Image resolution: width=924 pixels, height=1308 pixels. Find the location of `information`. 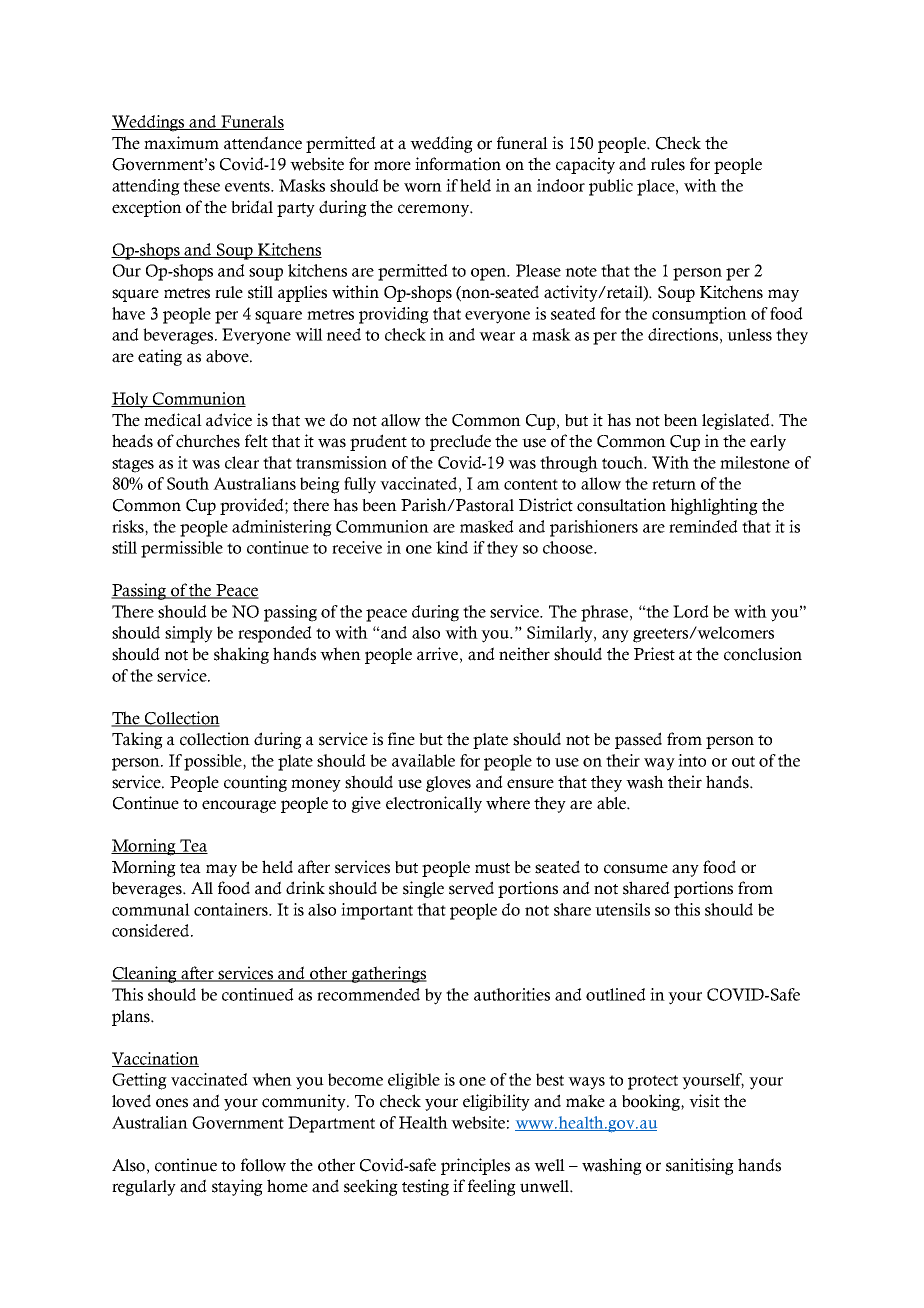

information is located at coordinates (458, 164).
